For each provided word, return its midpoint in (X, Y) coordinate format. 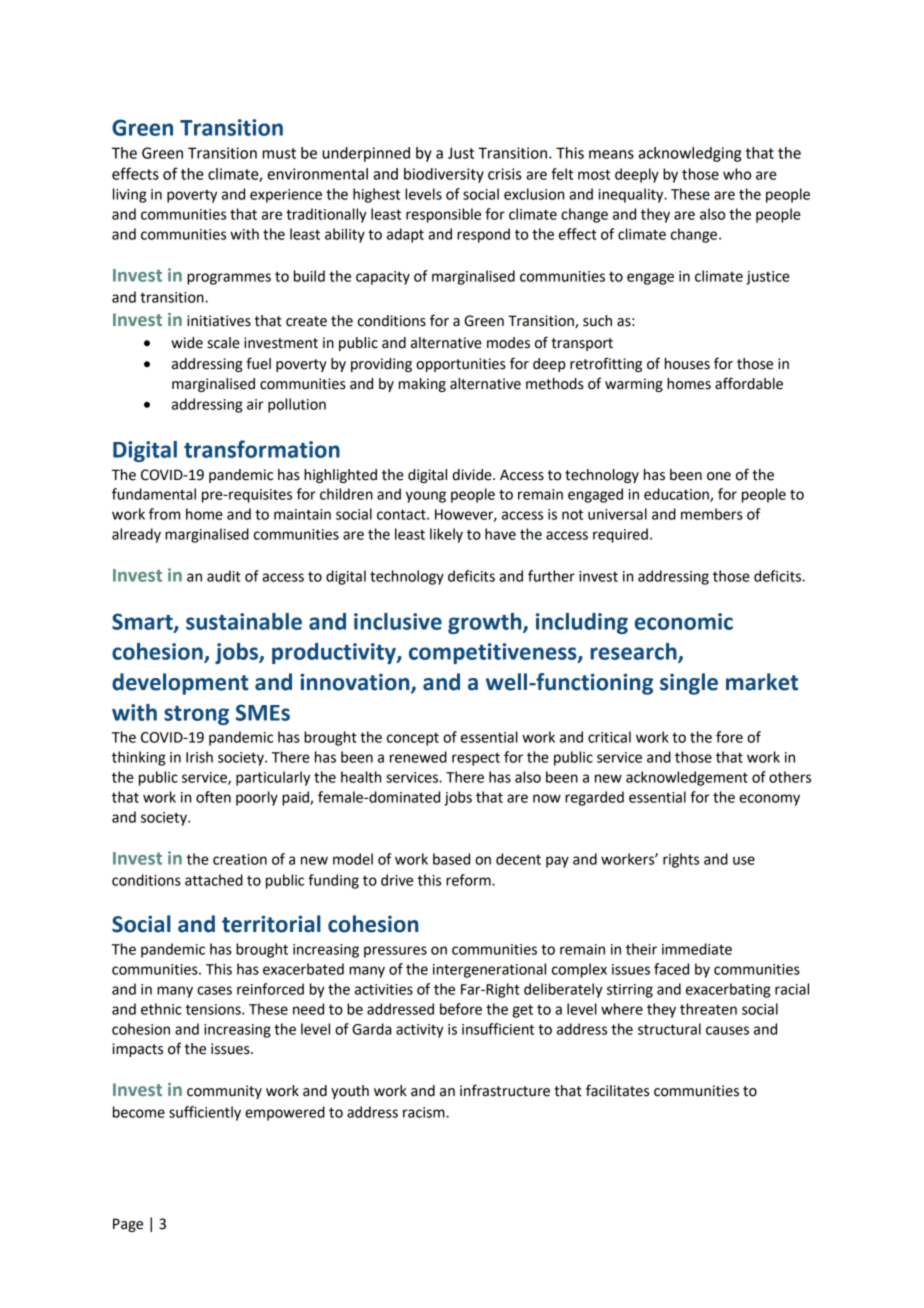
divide (473, 475)
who (737, 174)
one (719, 476)
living (130, 195)
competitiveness (494, 653)
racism (425, 1112)
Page (128, 1225)
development (180, 684)
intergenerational (489, 970)
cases (214, 990)
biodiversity (444, 175)
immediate (697, 949)
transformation (262, 449)
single (689, 684)
